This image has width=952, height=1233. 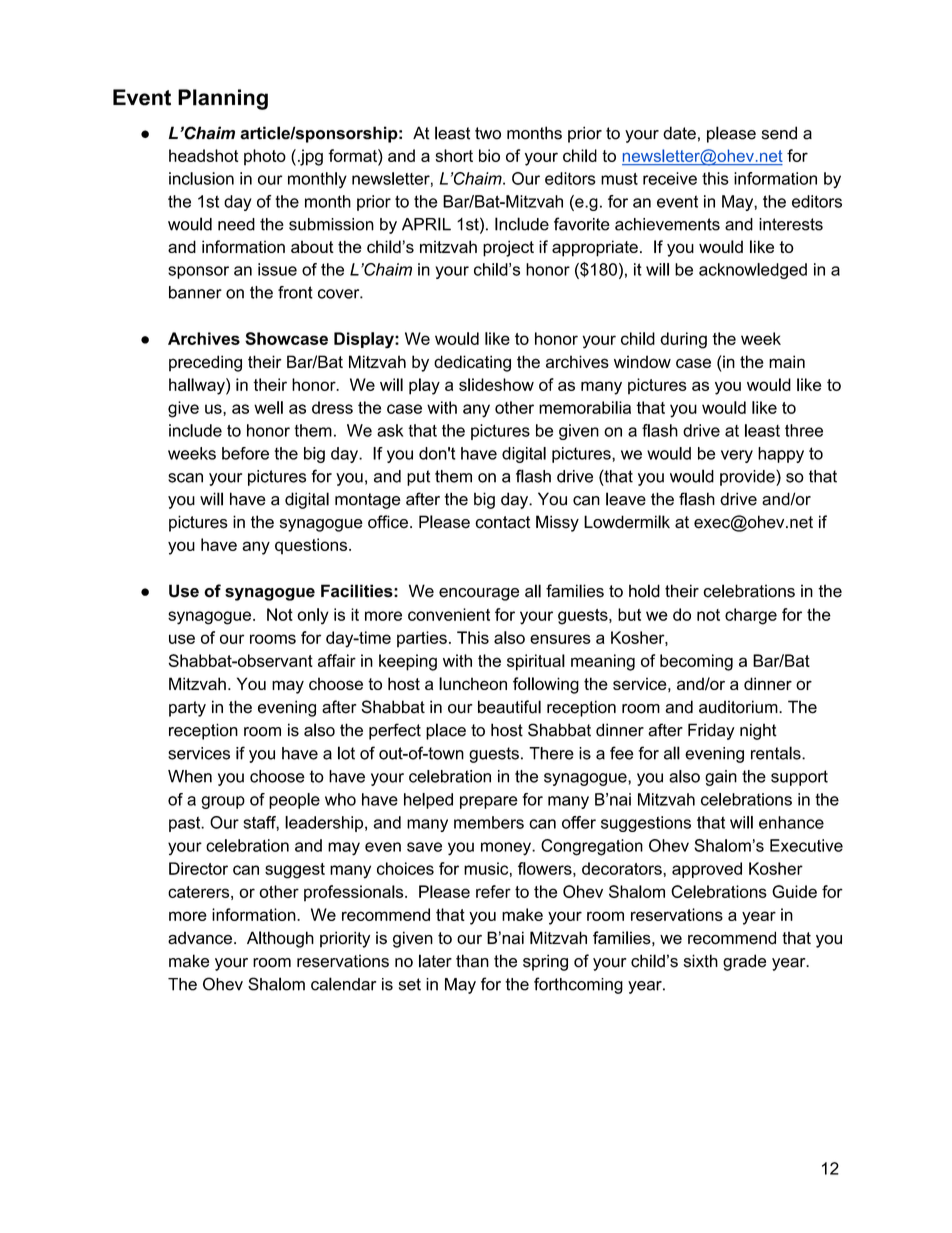 What do you see at coordinates (418, 478) in the image?
I see `put` at bounding box center [418, 478].
